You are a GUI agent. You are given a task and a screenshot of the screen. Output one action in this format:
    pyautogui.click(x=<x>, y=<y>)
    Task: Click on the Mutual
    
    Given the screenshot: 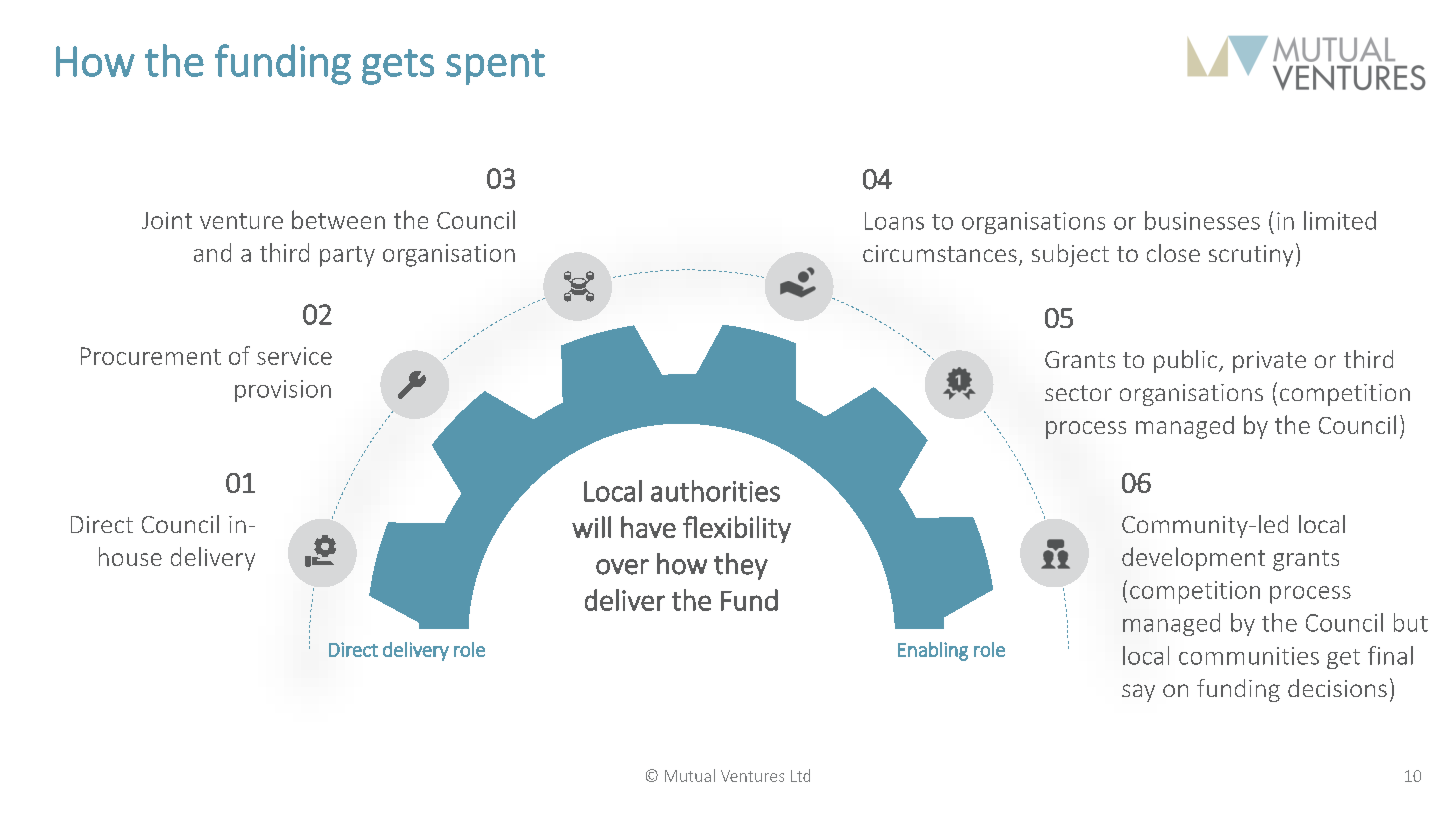 What is the action you would take?
    pyautogui.click(x=690, y=775)
